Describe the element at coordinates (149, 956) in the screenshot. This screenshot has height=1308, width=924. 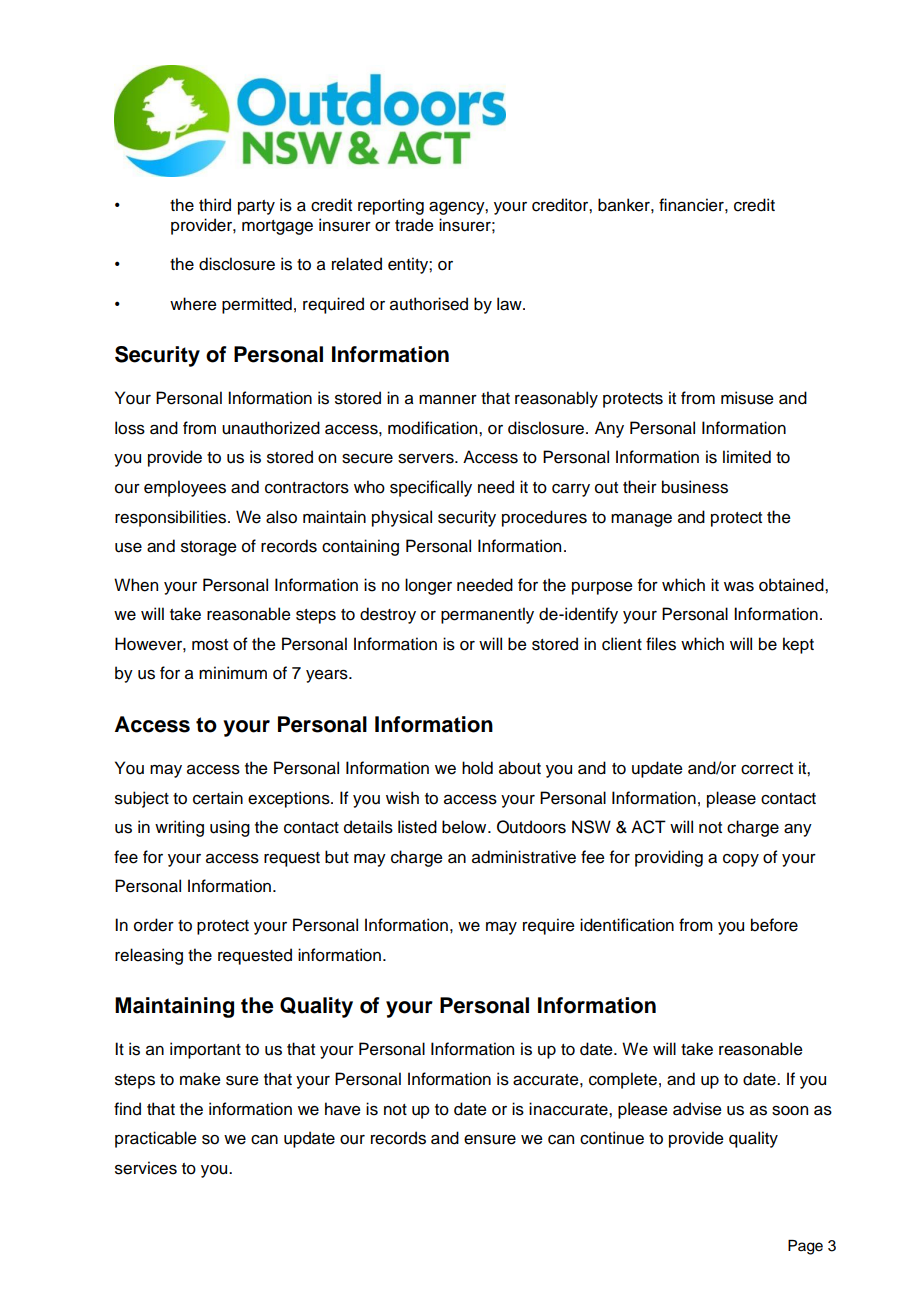
I see `releasing` at that location.
